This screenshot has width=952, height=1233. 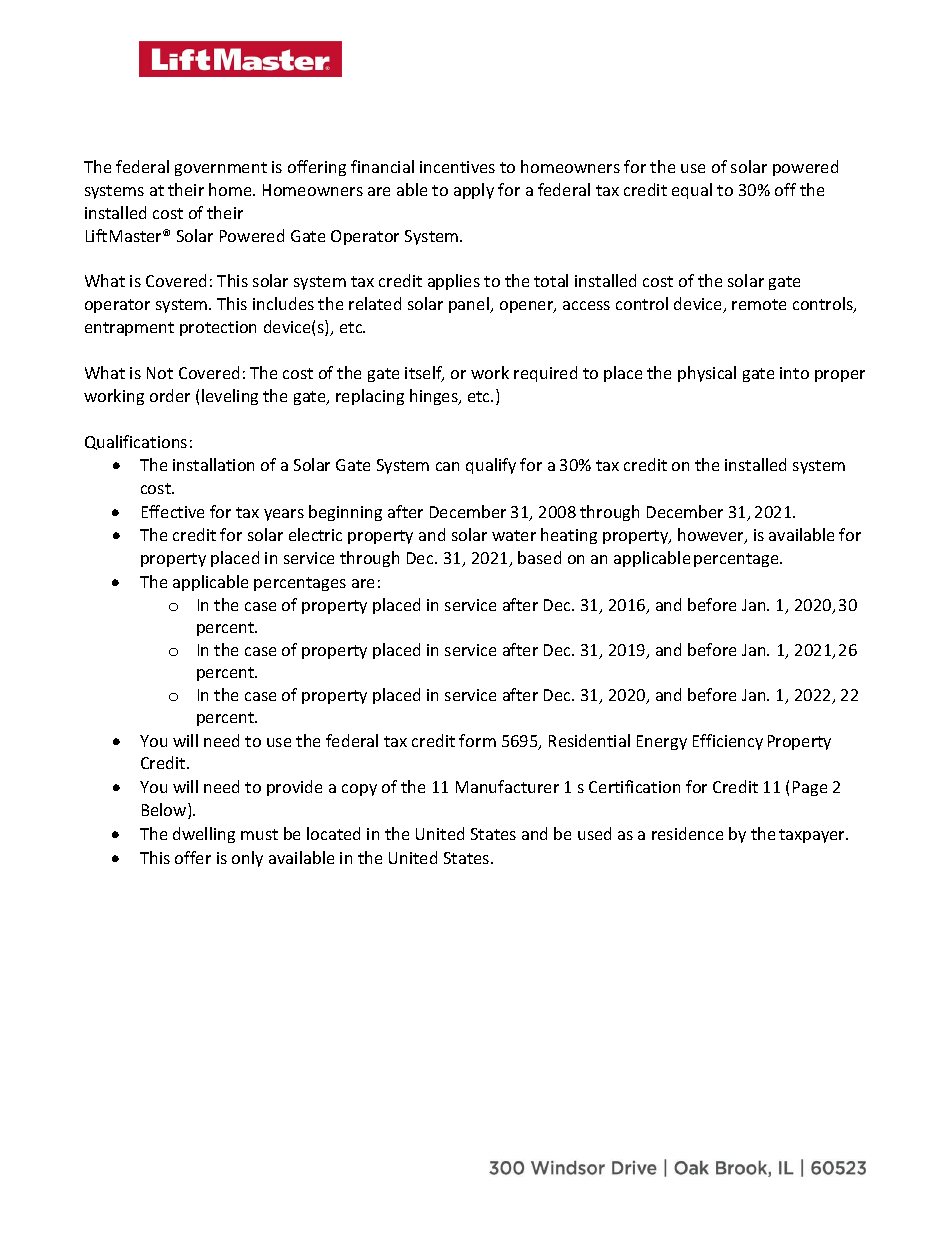 I want to click on protection, so click(x=218, y=328).
